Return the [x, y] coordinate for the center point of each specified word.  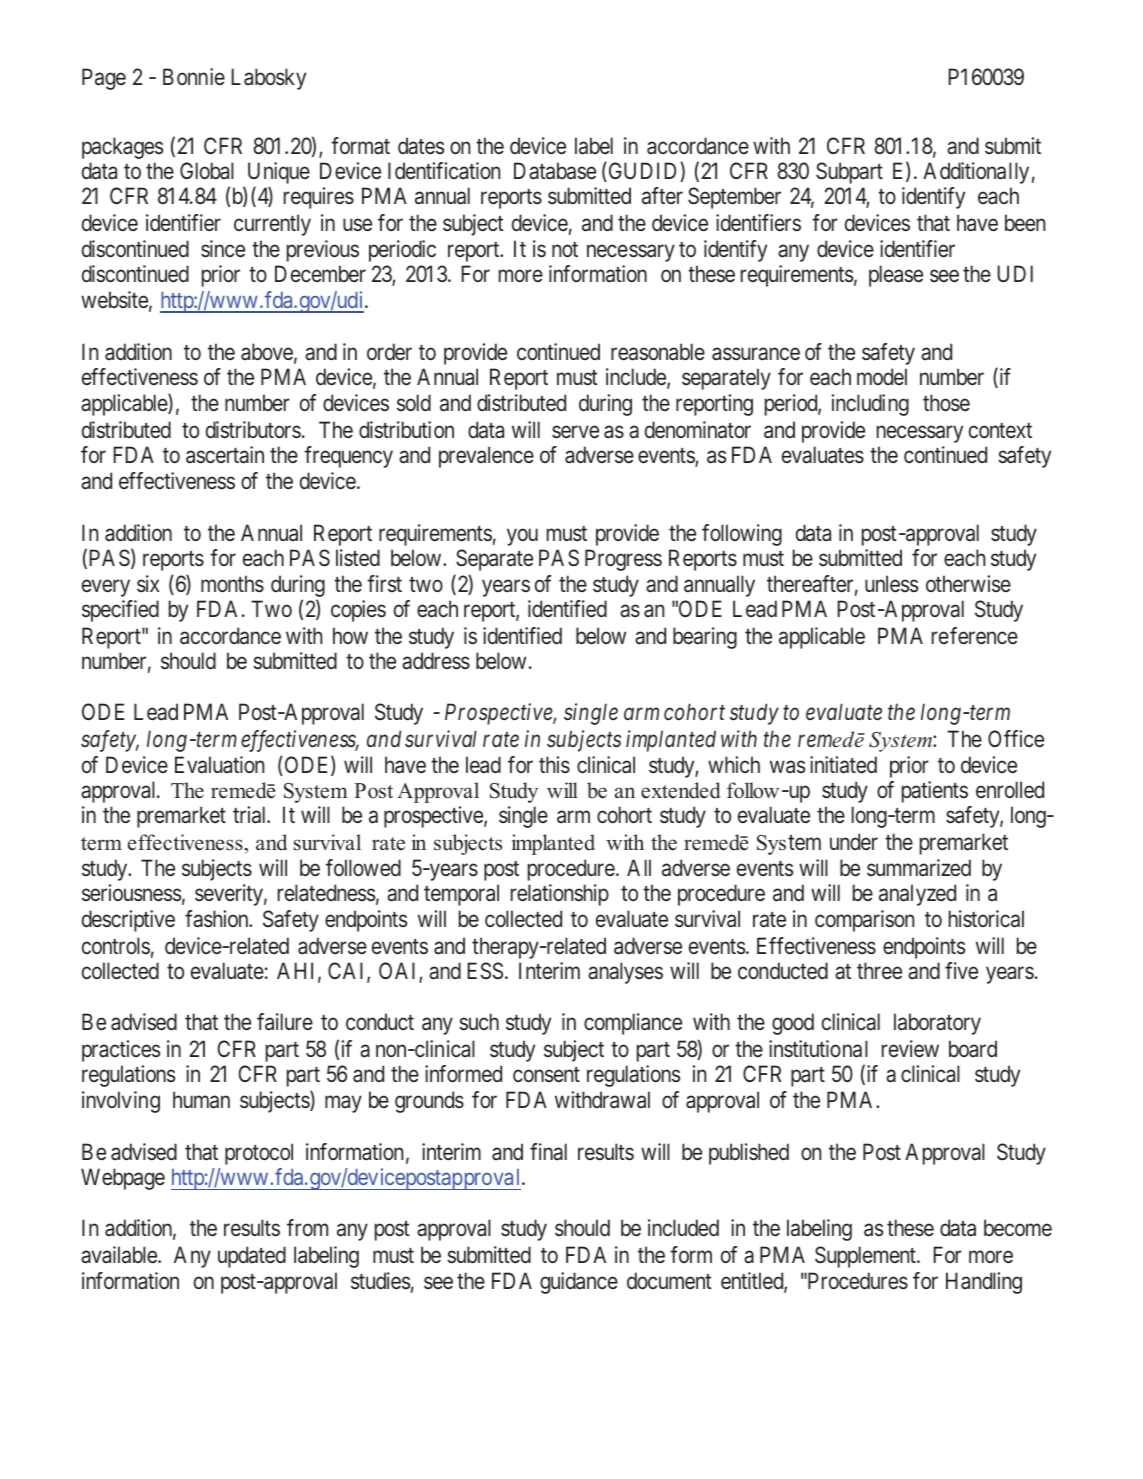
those [946, 402]
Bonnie [194, 76]
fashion [218, 919]
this [554, 764]
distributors [253, 430]
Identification [444, 171]
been [1025, 222]
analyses [625, 973]
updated [252, 1257]
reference [975, 636]
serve [575, 432]
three [879, 970]
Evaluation [219, 765]
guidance [579, 1283]
